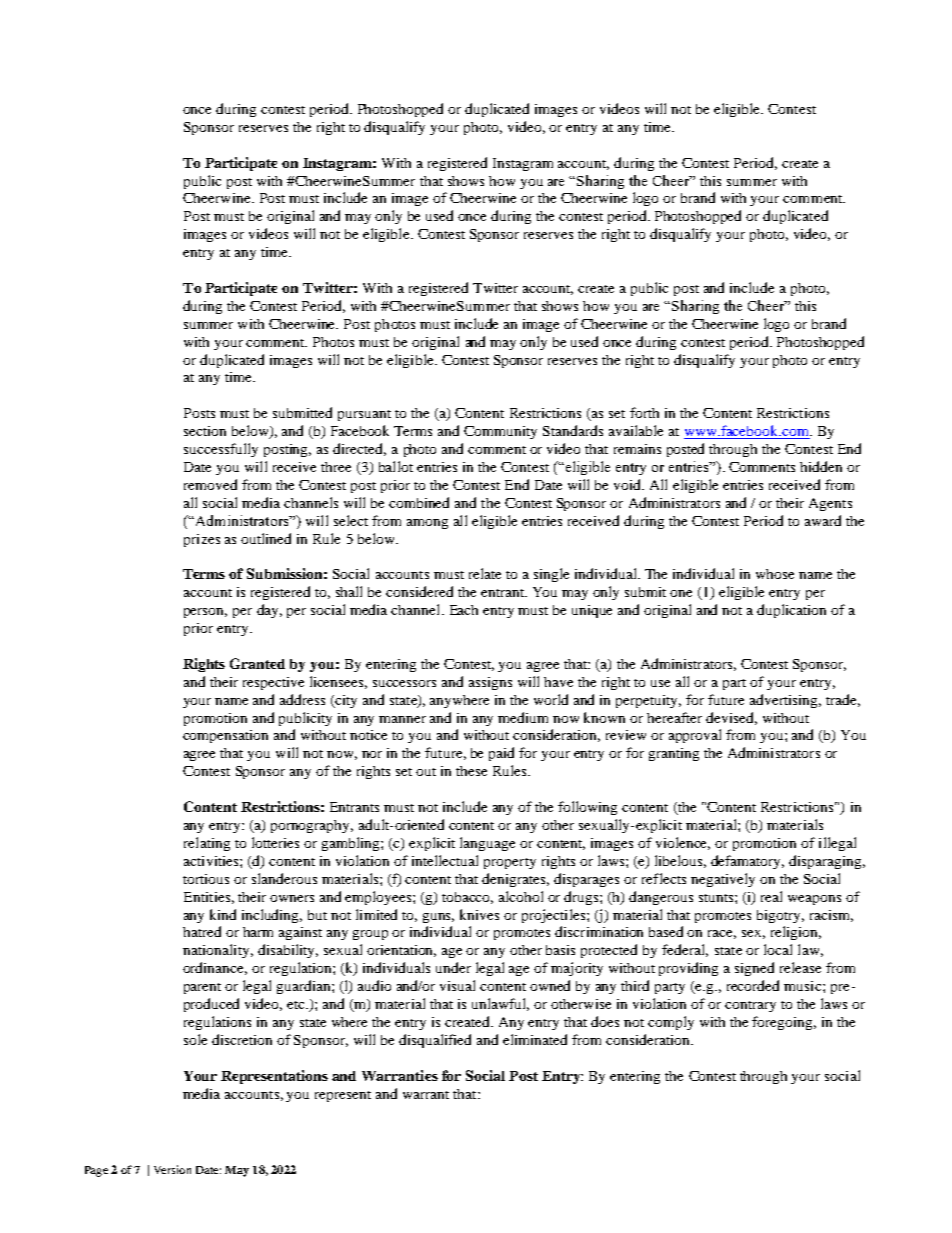  Describe the element at coordinates (791, 611) in the screenshot. I see `duplication` at that location.
